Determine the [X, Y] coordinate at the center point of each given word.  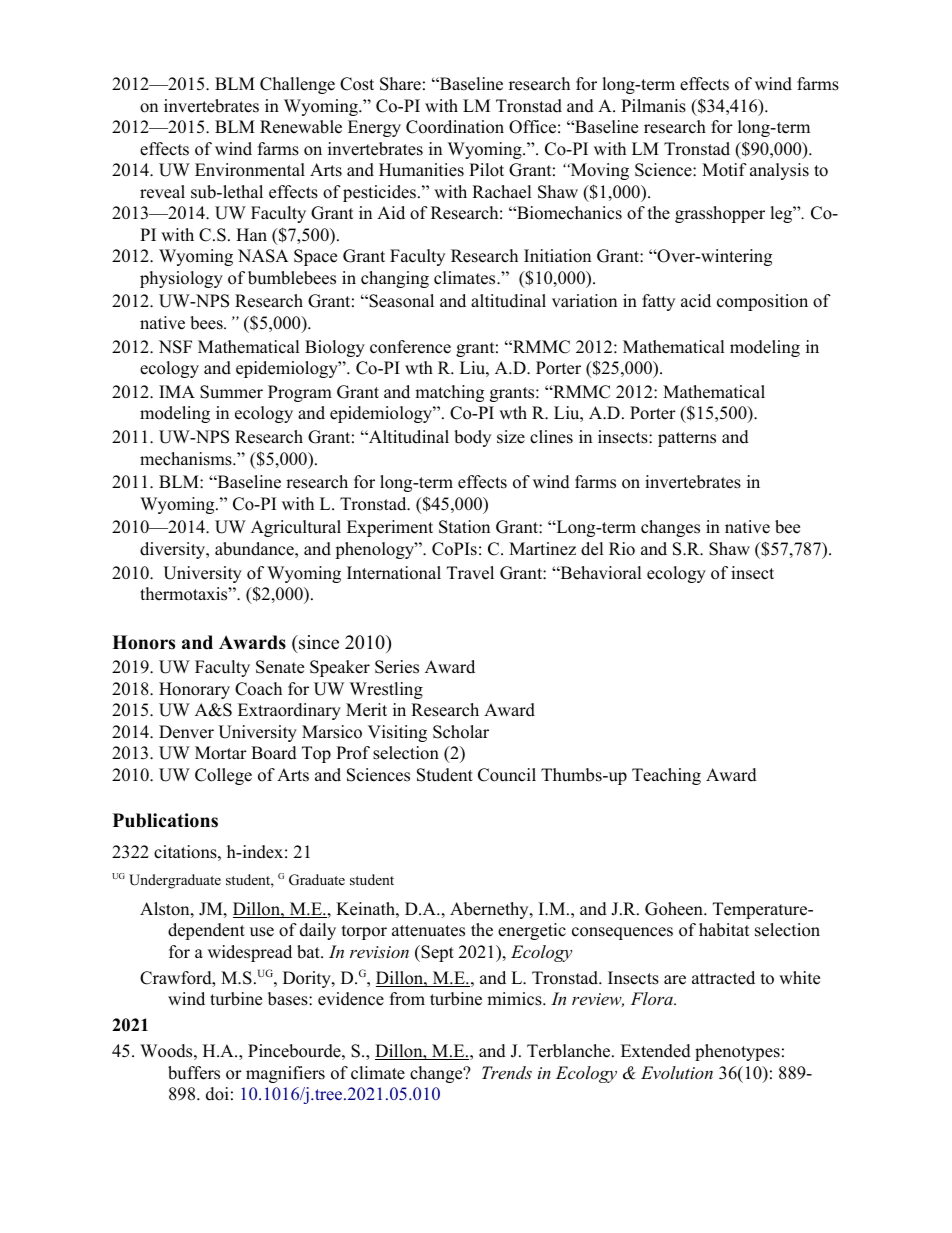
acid [696, 301]
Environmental [250, 170]
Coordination [455, 127]
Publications [165, 820]
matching [449, 393]
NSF [175, 347]
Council [507, 775]
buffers [194, 1073]
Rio [622, 549]
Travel [470, 573]
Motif [724, 170]
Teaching [666, 776]
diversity [174, 550]
